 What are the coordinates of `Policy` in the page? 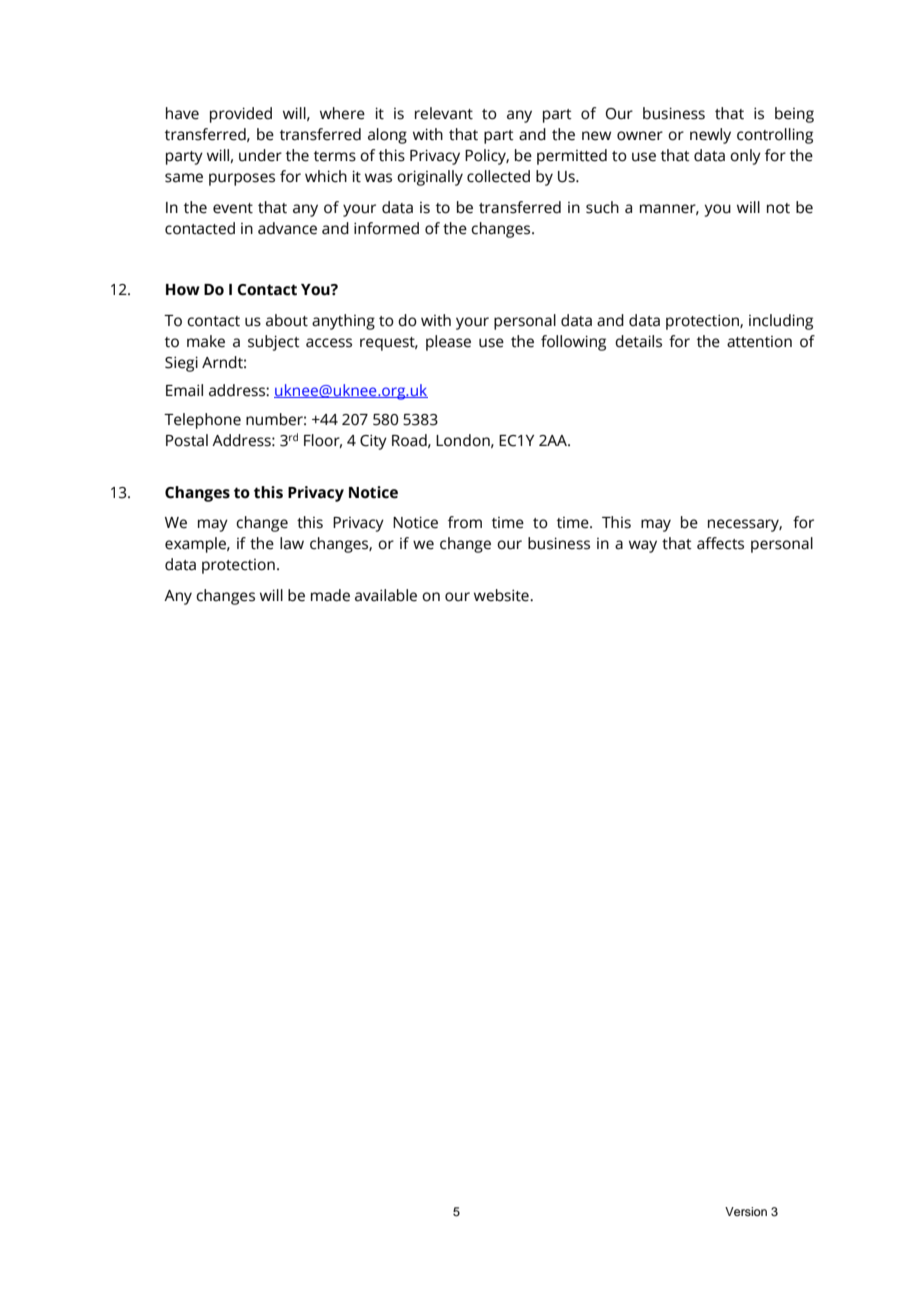 It's located at (487, 157).
